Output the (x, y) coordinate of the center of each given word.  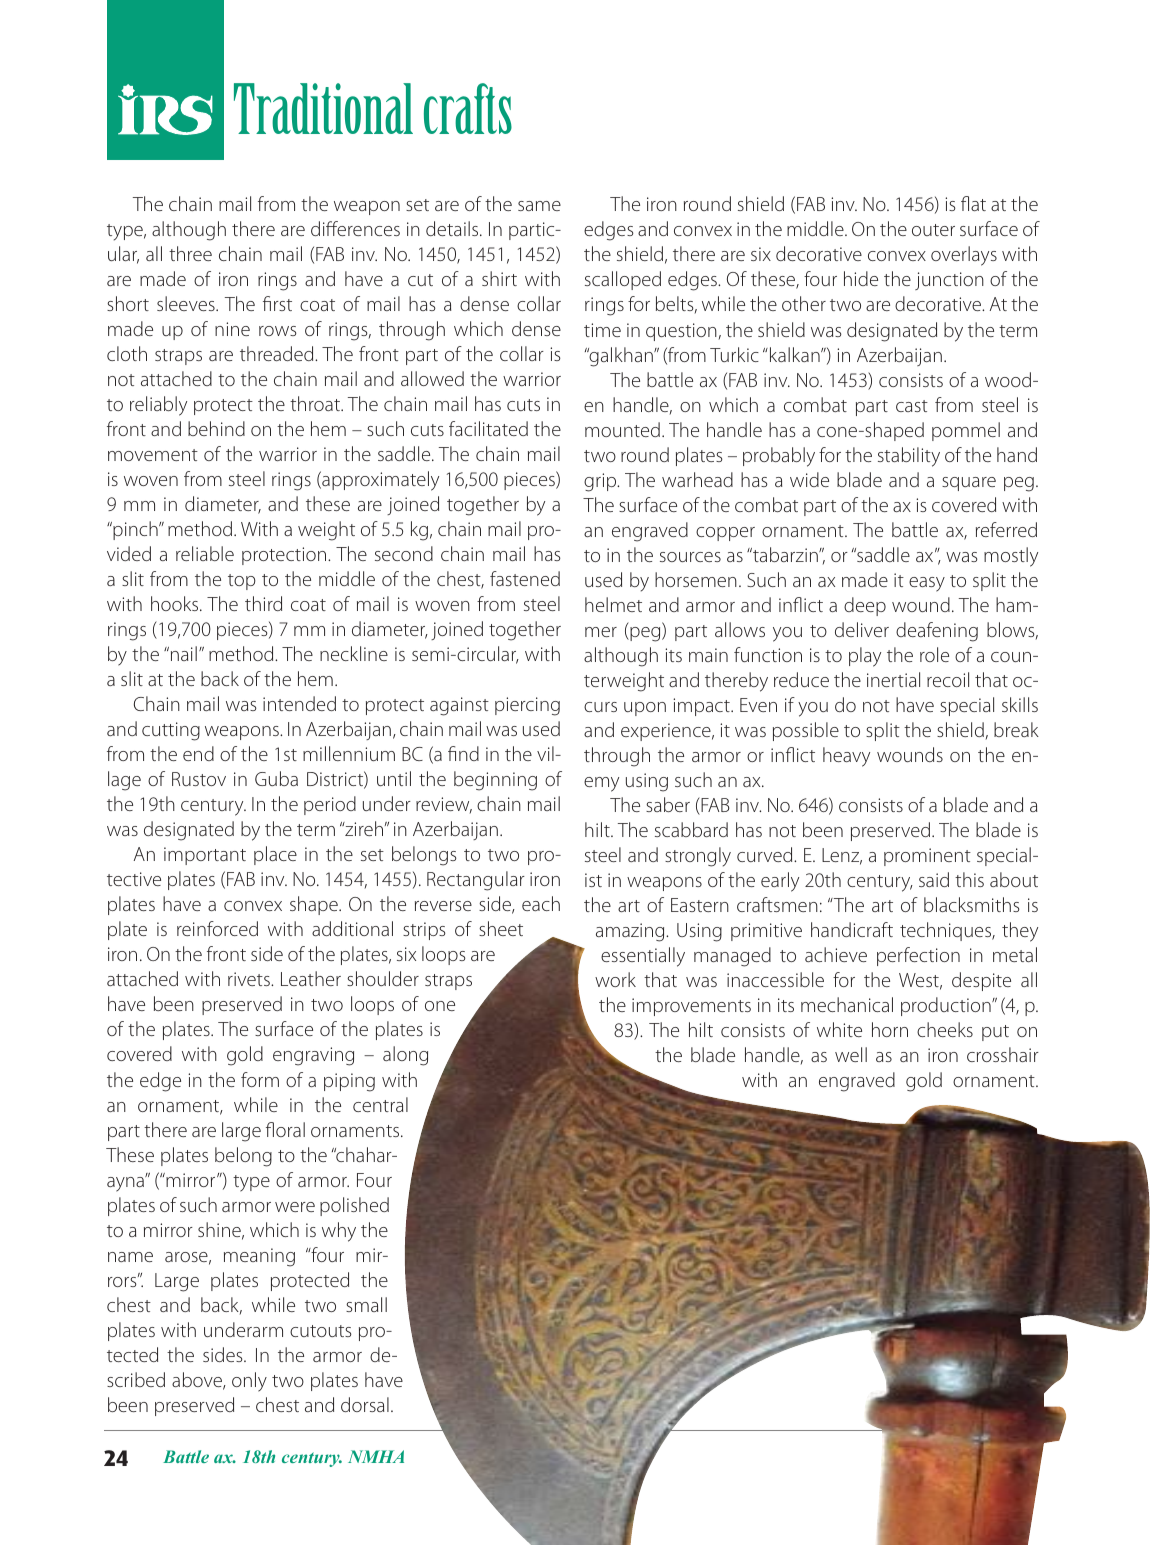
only (249, 1382)
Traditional (323, 108)
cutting (171, 731)
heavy (846, 757)
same (539, 206)
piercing (527, 706)
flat (973, 203)
